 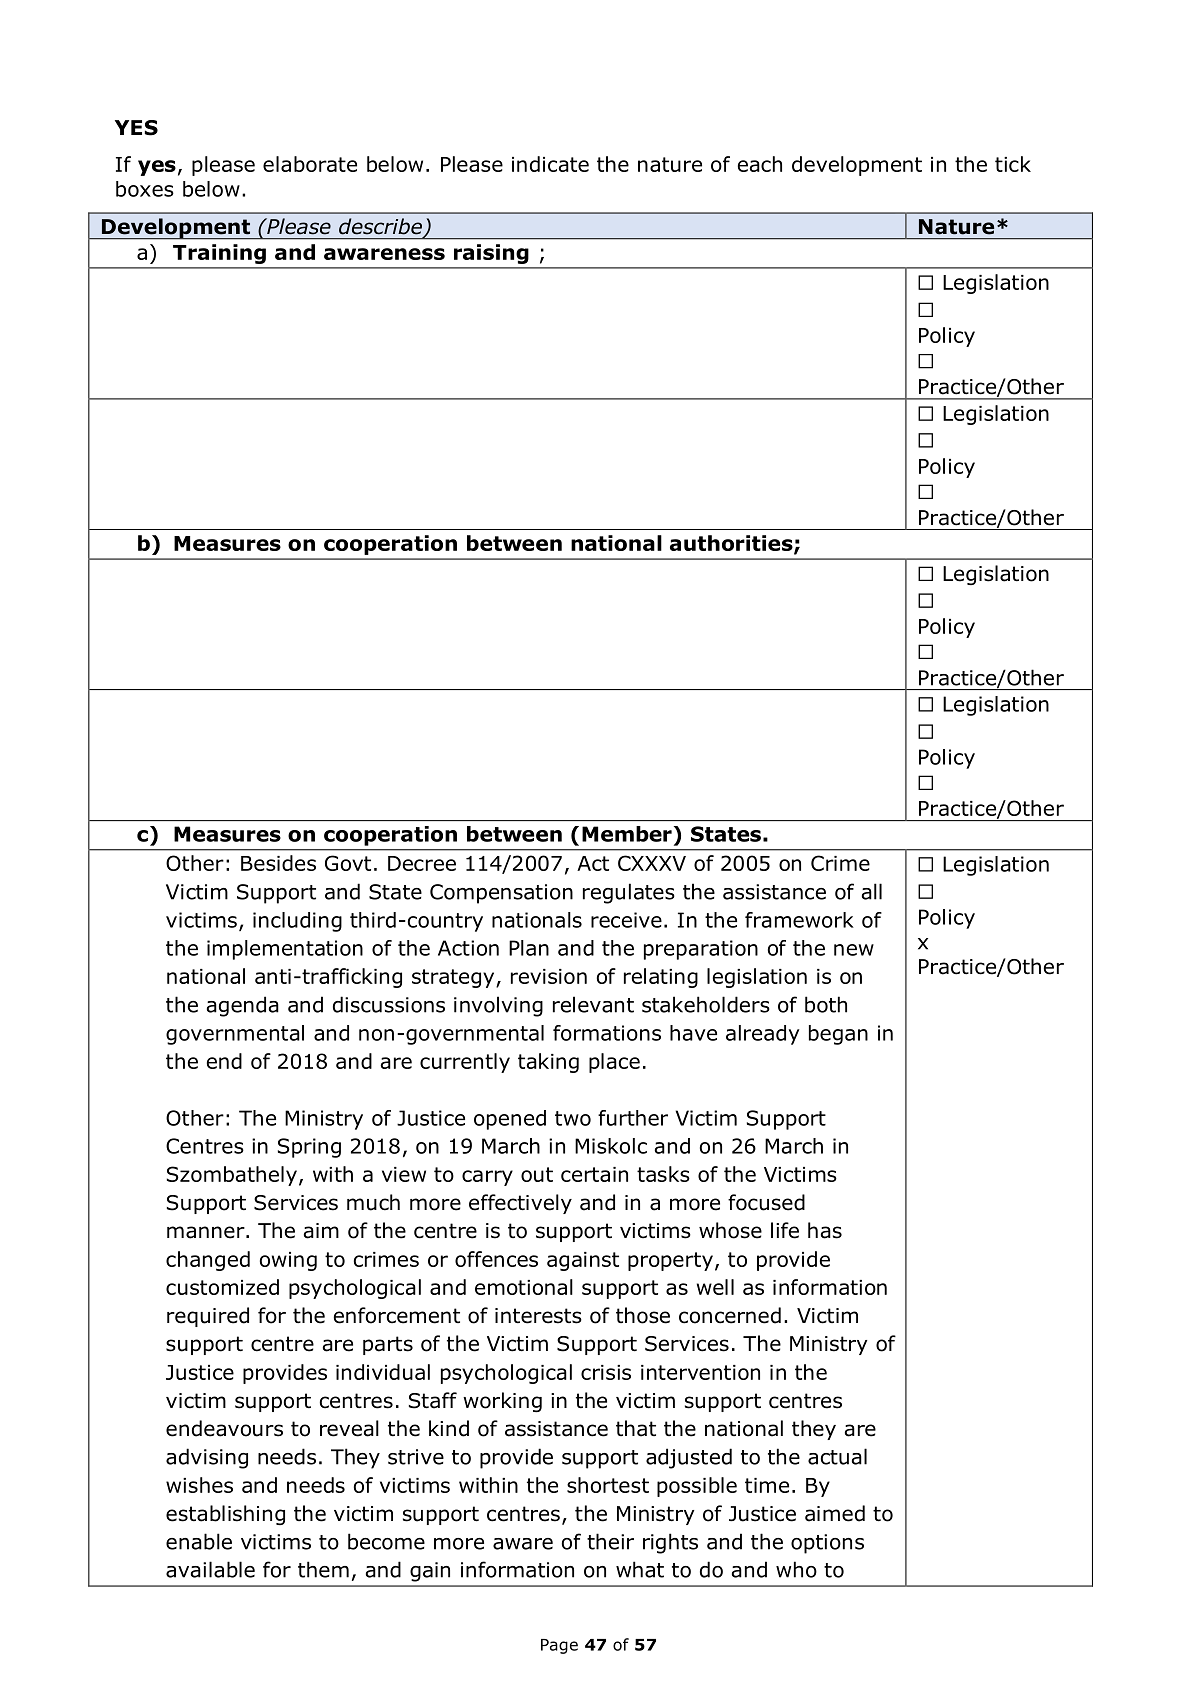 What do you see at coordinates (219, 254) in the screenshot?
I see `Training` at bounding box center [219, 254].
